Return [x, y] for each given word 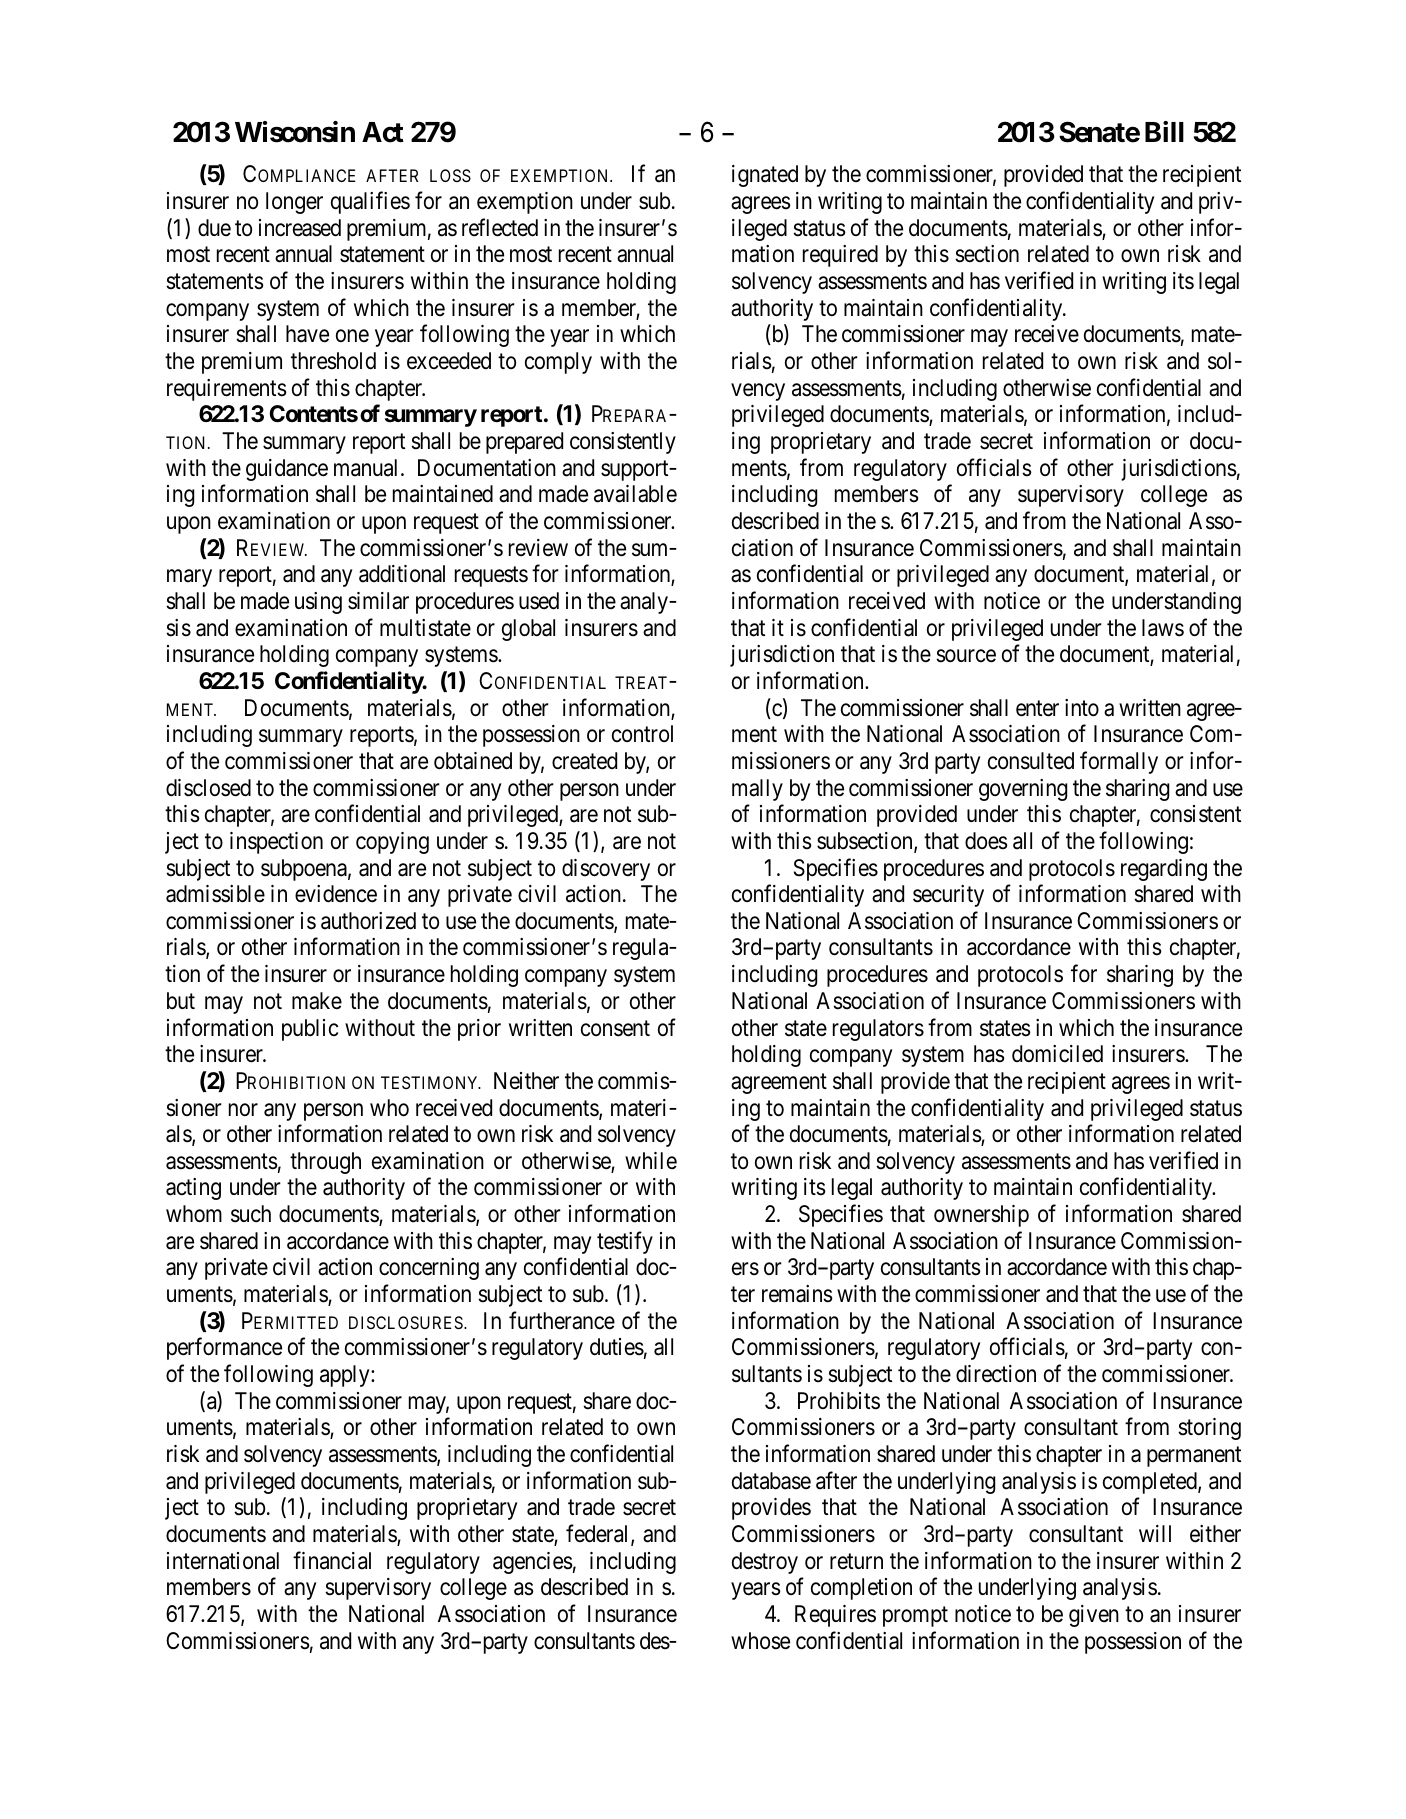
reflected [500, 227]
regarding [1164, 870]
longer [294, 203]
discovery [606, 870]
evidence [336, 894]
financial [332, 1560]
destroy [765, 1563]
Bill [1164, 131]
